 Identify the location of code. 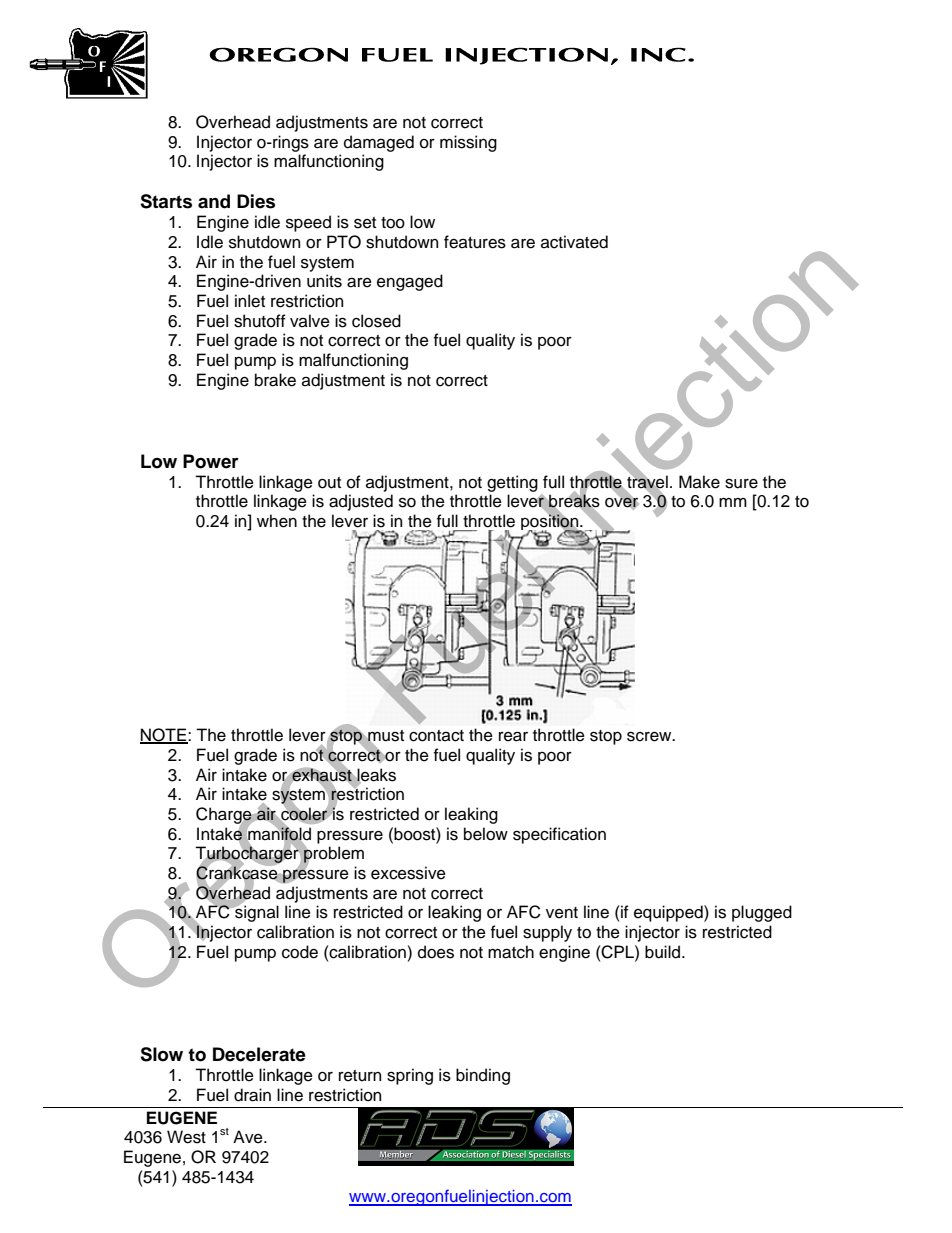
(300, 952).
